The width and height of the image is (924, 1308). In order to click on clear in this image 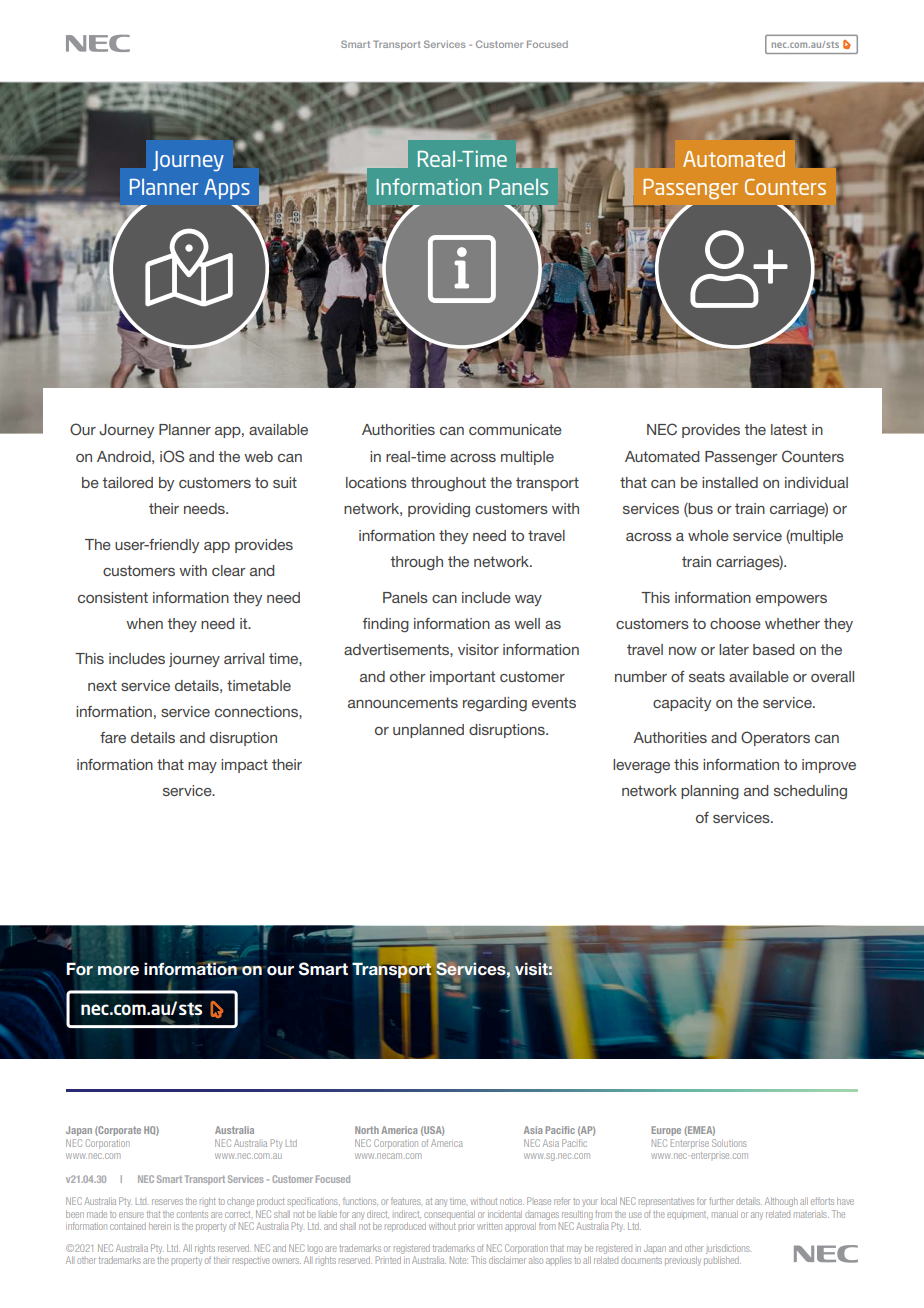, I will do `click(229, 570)`.
